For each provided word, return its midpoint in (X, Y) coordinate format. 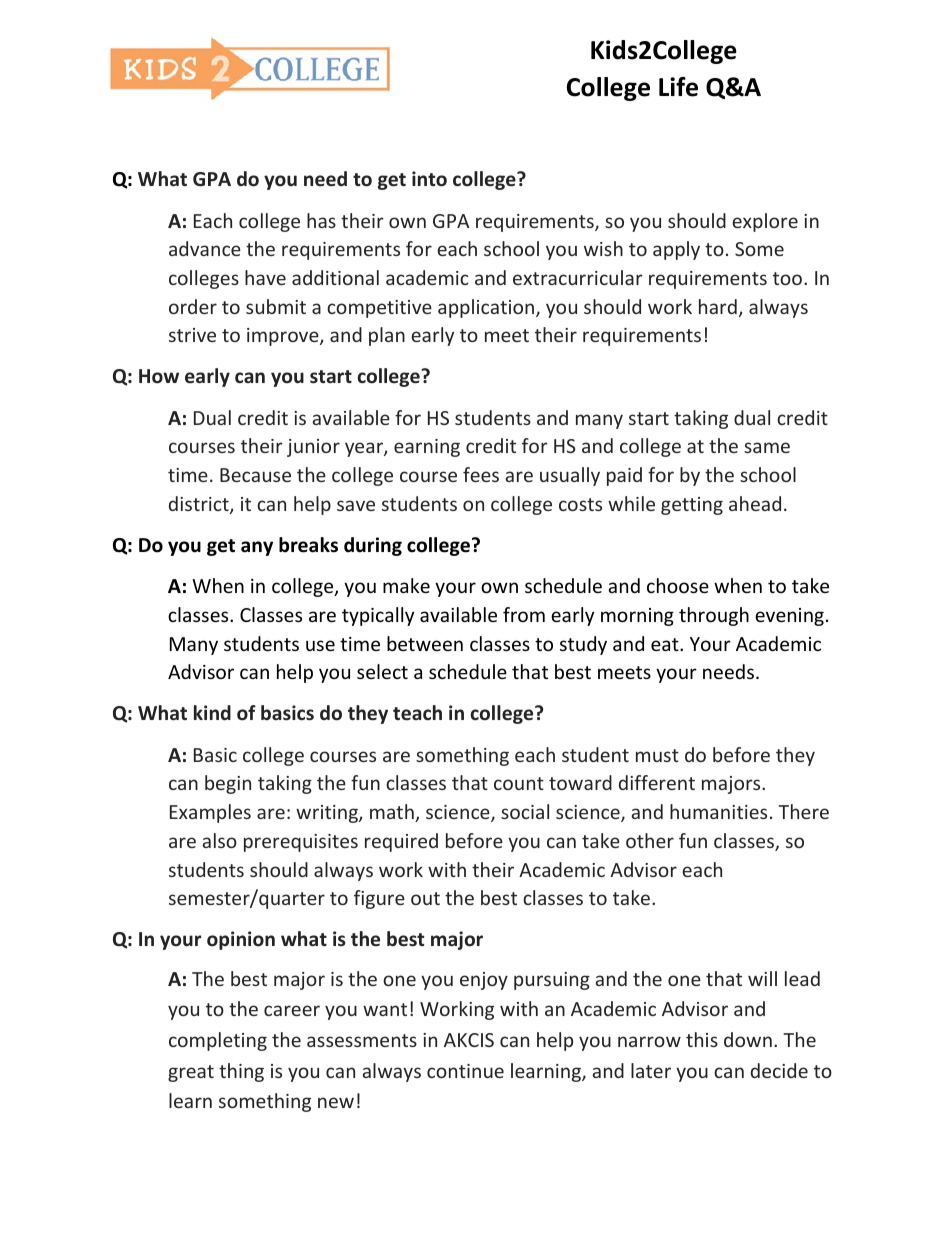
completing (218, 1041)
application (487, 308)
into (429, 179)
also (220, 840)
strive (192, 335)
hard (718, 306)
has (321, 220)
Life (678, 87)
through (714, 616)
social (525, 811)
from (524, 614)
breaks (308, 545)
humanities (718, 811)
